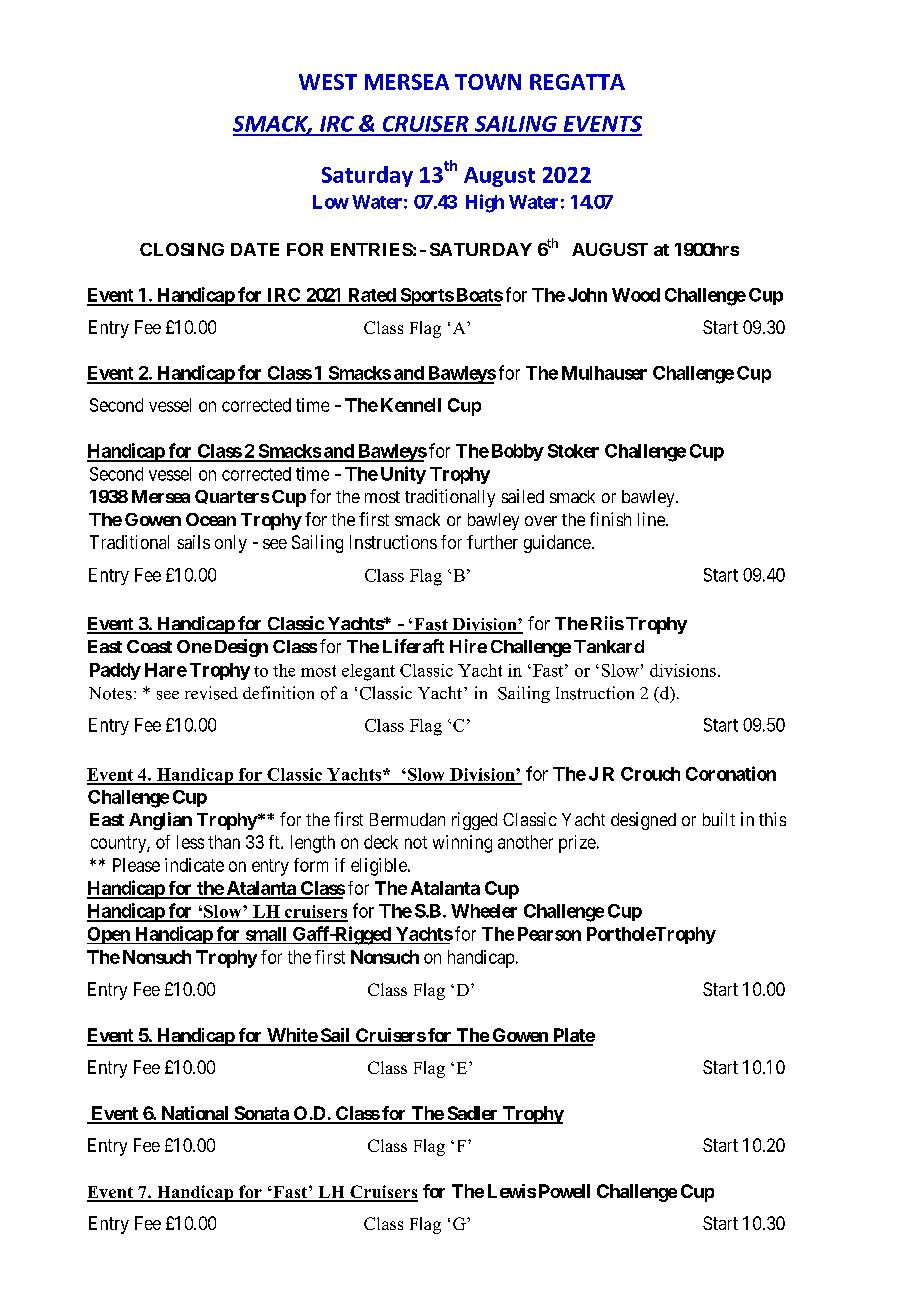 The image size is (924, 1307). What do you see at coordinates (484, 911) in the screenshot?
I see `Wheeler` at bounding box center [484, 911].
